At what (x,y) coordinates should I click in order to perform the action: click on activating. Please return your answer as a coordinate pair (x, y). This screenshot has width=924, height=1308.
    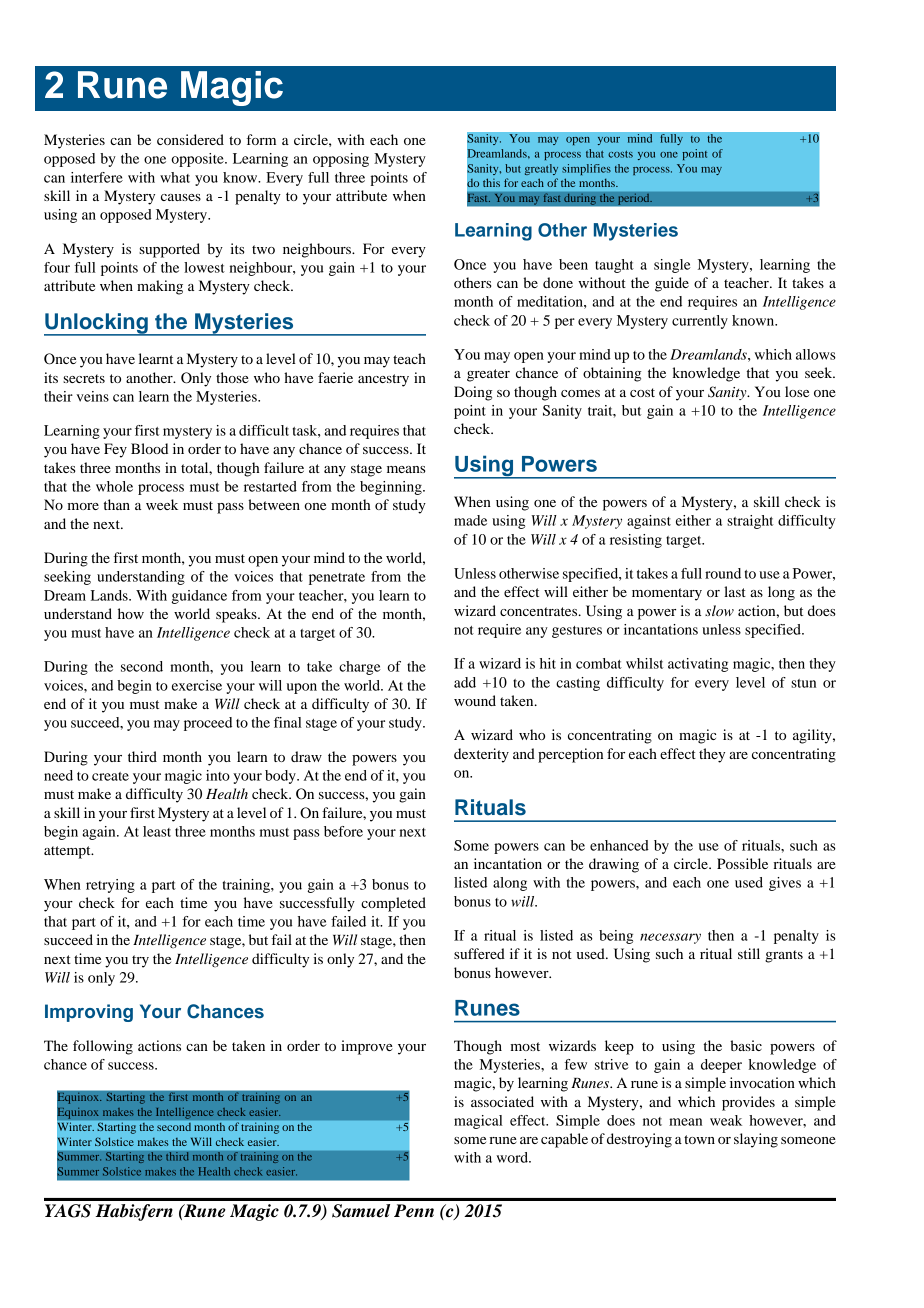
    Looking at the image, I should click on (698, 665).
